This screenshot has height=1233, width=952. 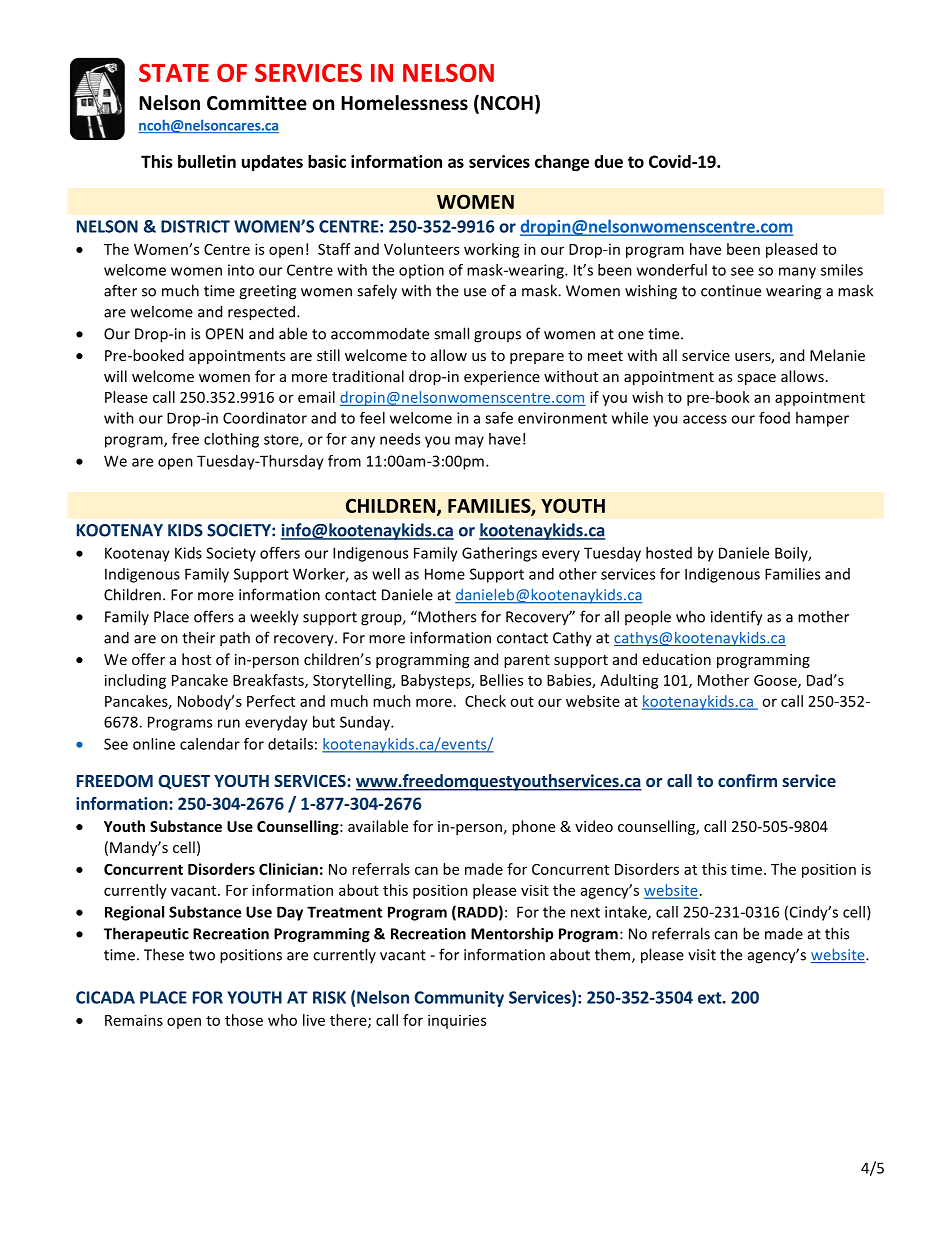 What do you see at coordinates (202, 955) in the screenshot?
I see `two` at bounding box center [202, 955].
